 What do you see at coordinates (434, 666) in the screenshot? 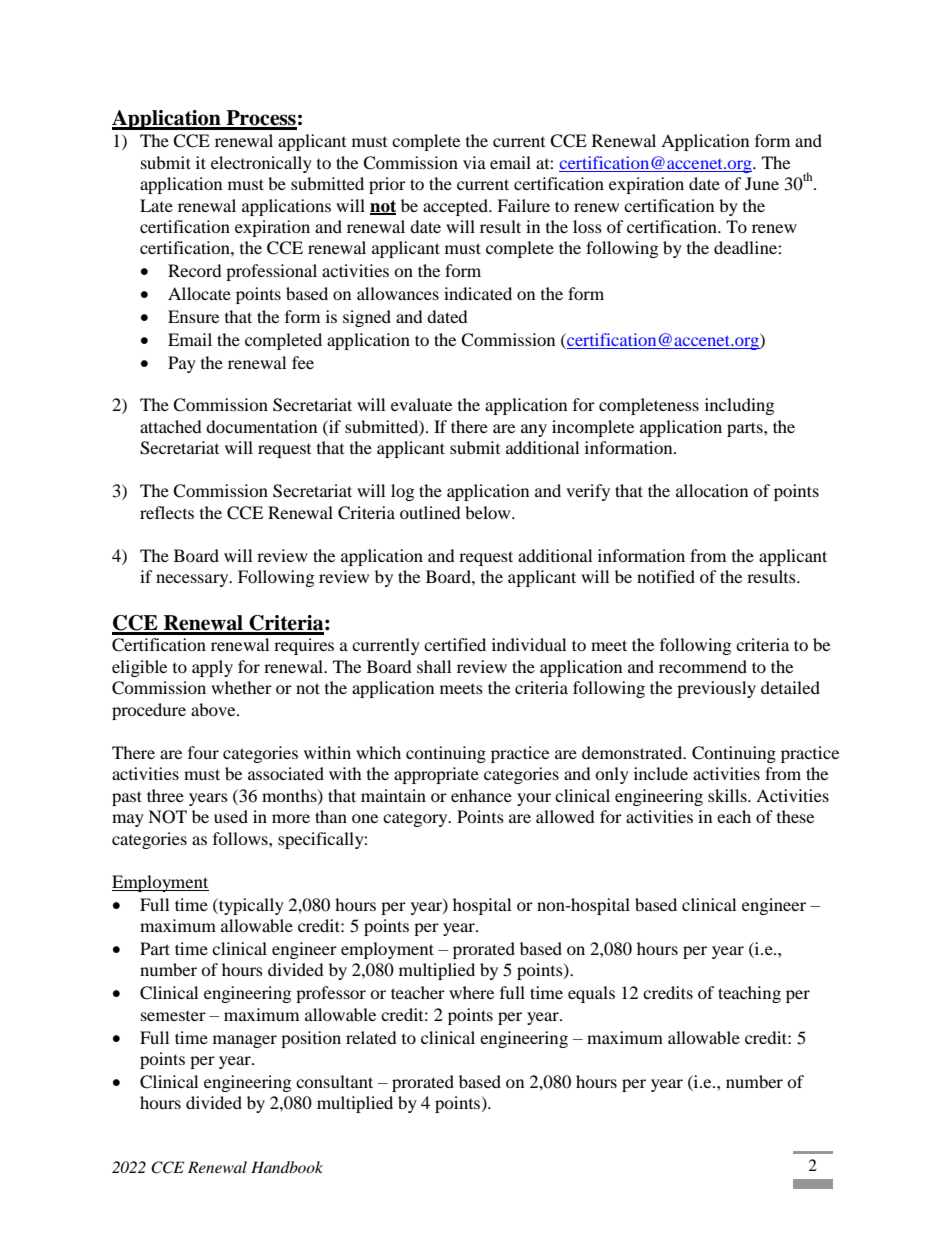
I see `shall` at bounding box center [434, 666].
